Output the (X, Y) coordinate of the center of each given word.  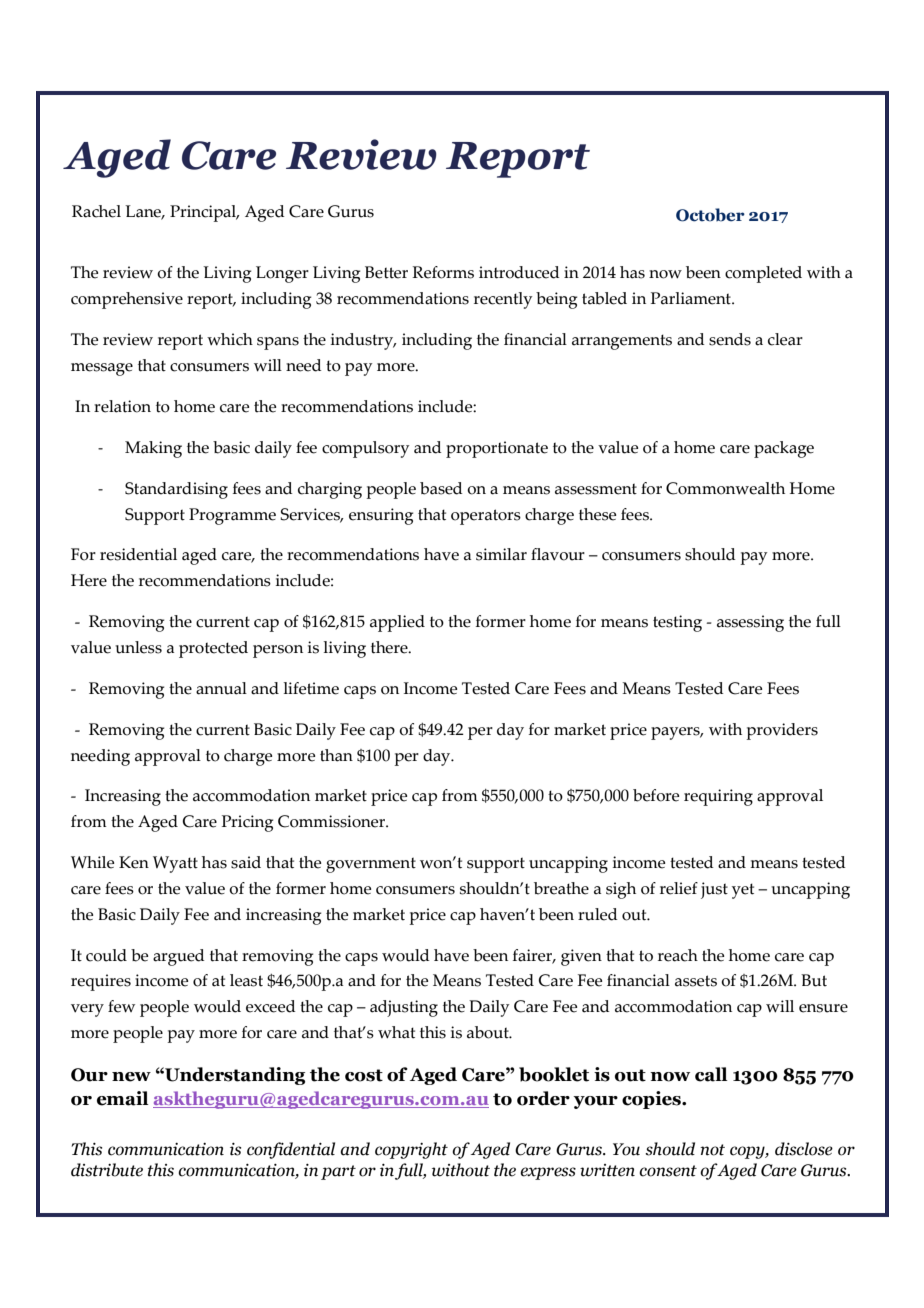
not (712, 1150)
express (548, 1173)
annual (221, 688)
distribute (107, 1170)
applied (397, 623)
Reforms (443, 272)
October (710, 215)
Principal (204, 213)
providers (782, 731)
